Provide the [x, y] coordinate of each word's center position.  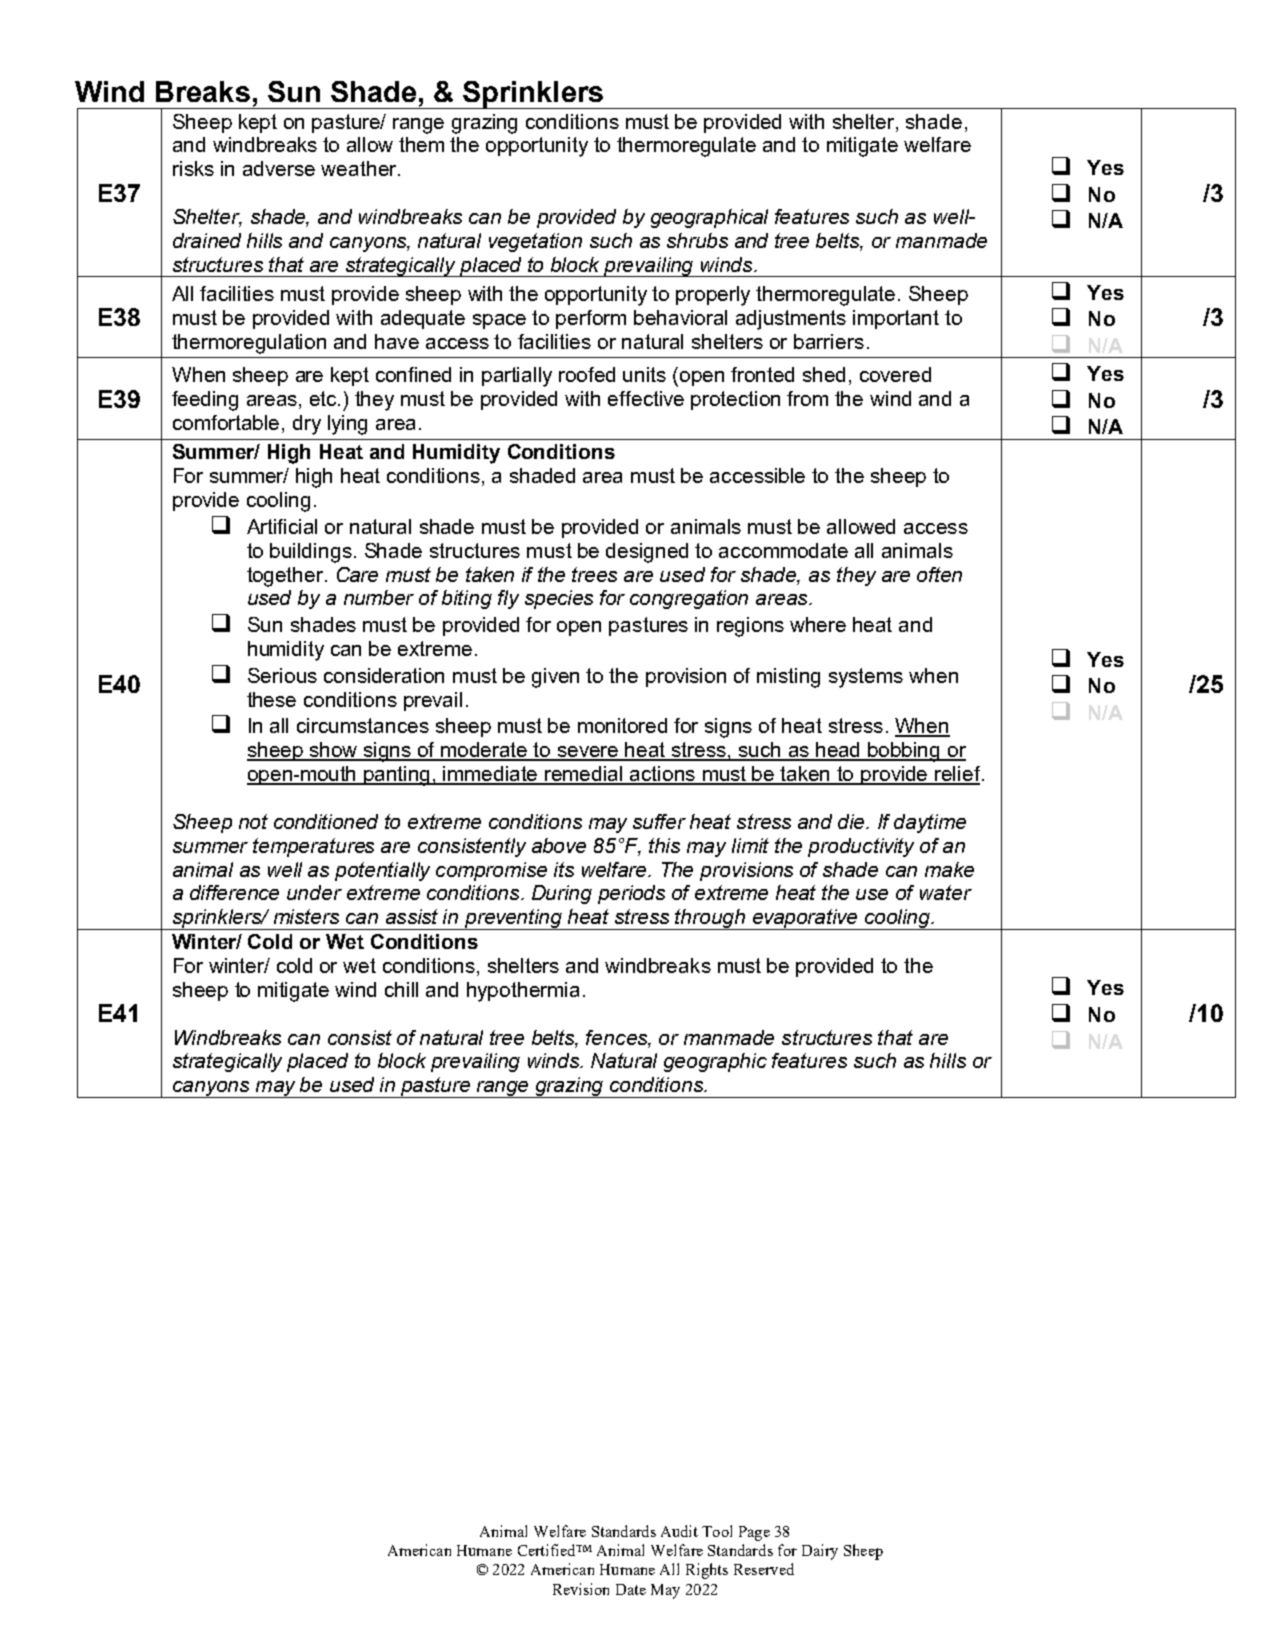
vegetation [535, 242]
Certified [548, 1550]
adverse [279, 168]
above [559, 845]
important [896, 319]
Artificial [282, 526]
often [939, 574]
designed [647, 553]
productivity [861, 847]
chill [401, 989]
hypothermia [523, 992]
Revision [581, 1589]
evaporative [805, 919]
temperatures [313, 847]
